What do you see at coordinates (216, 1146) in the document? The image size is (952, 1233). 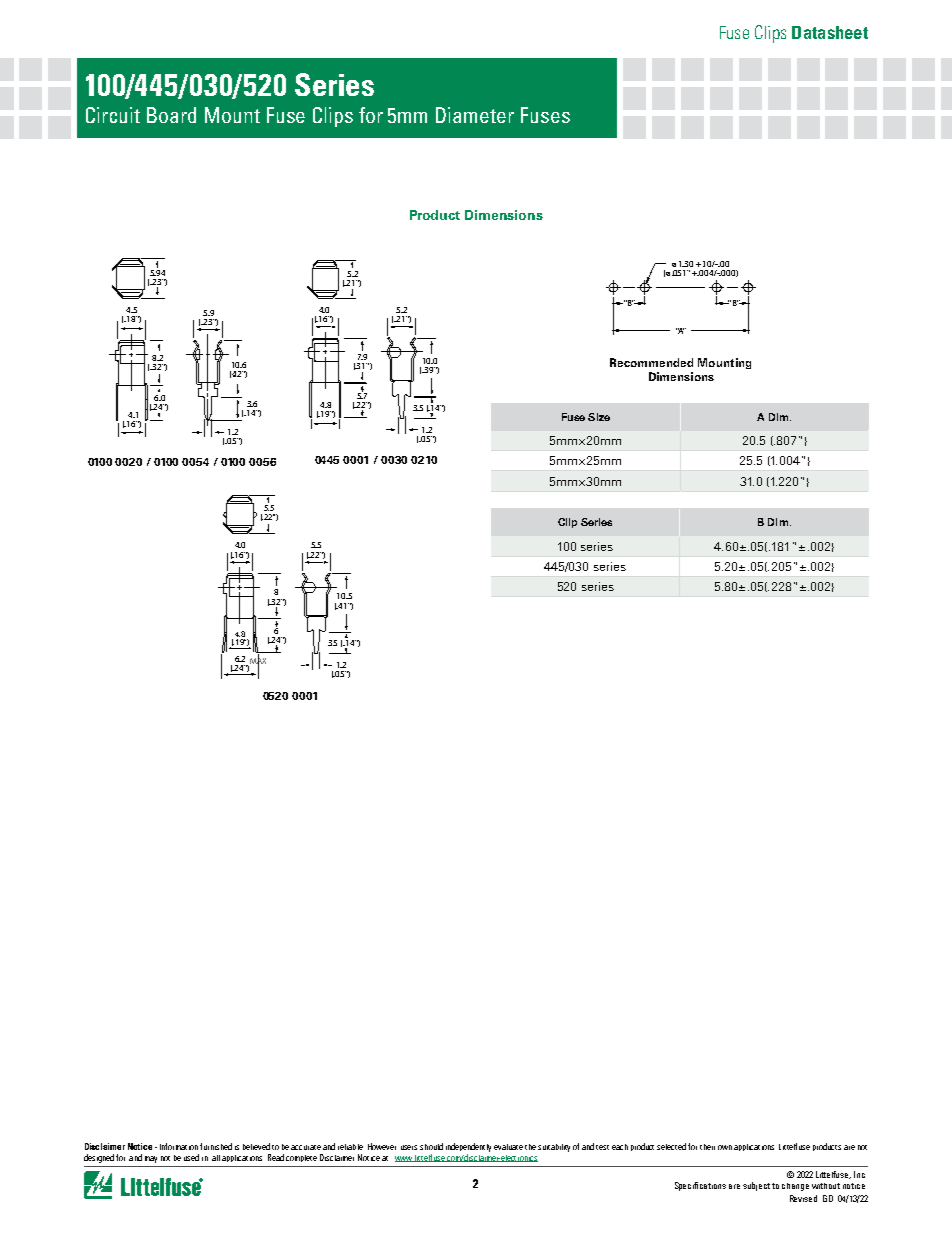 I see `furnished` at bounding box center [216, 1146].
